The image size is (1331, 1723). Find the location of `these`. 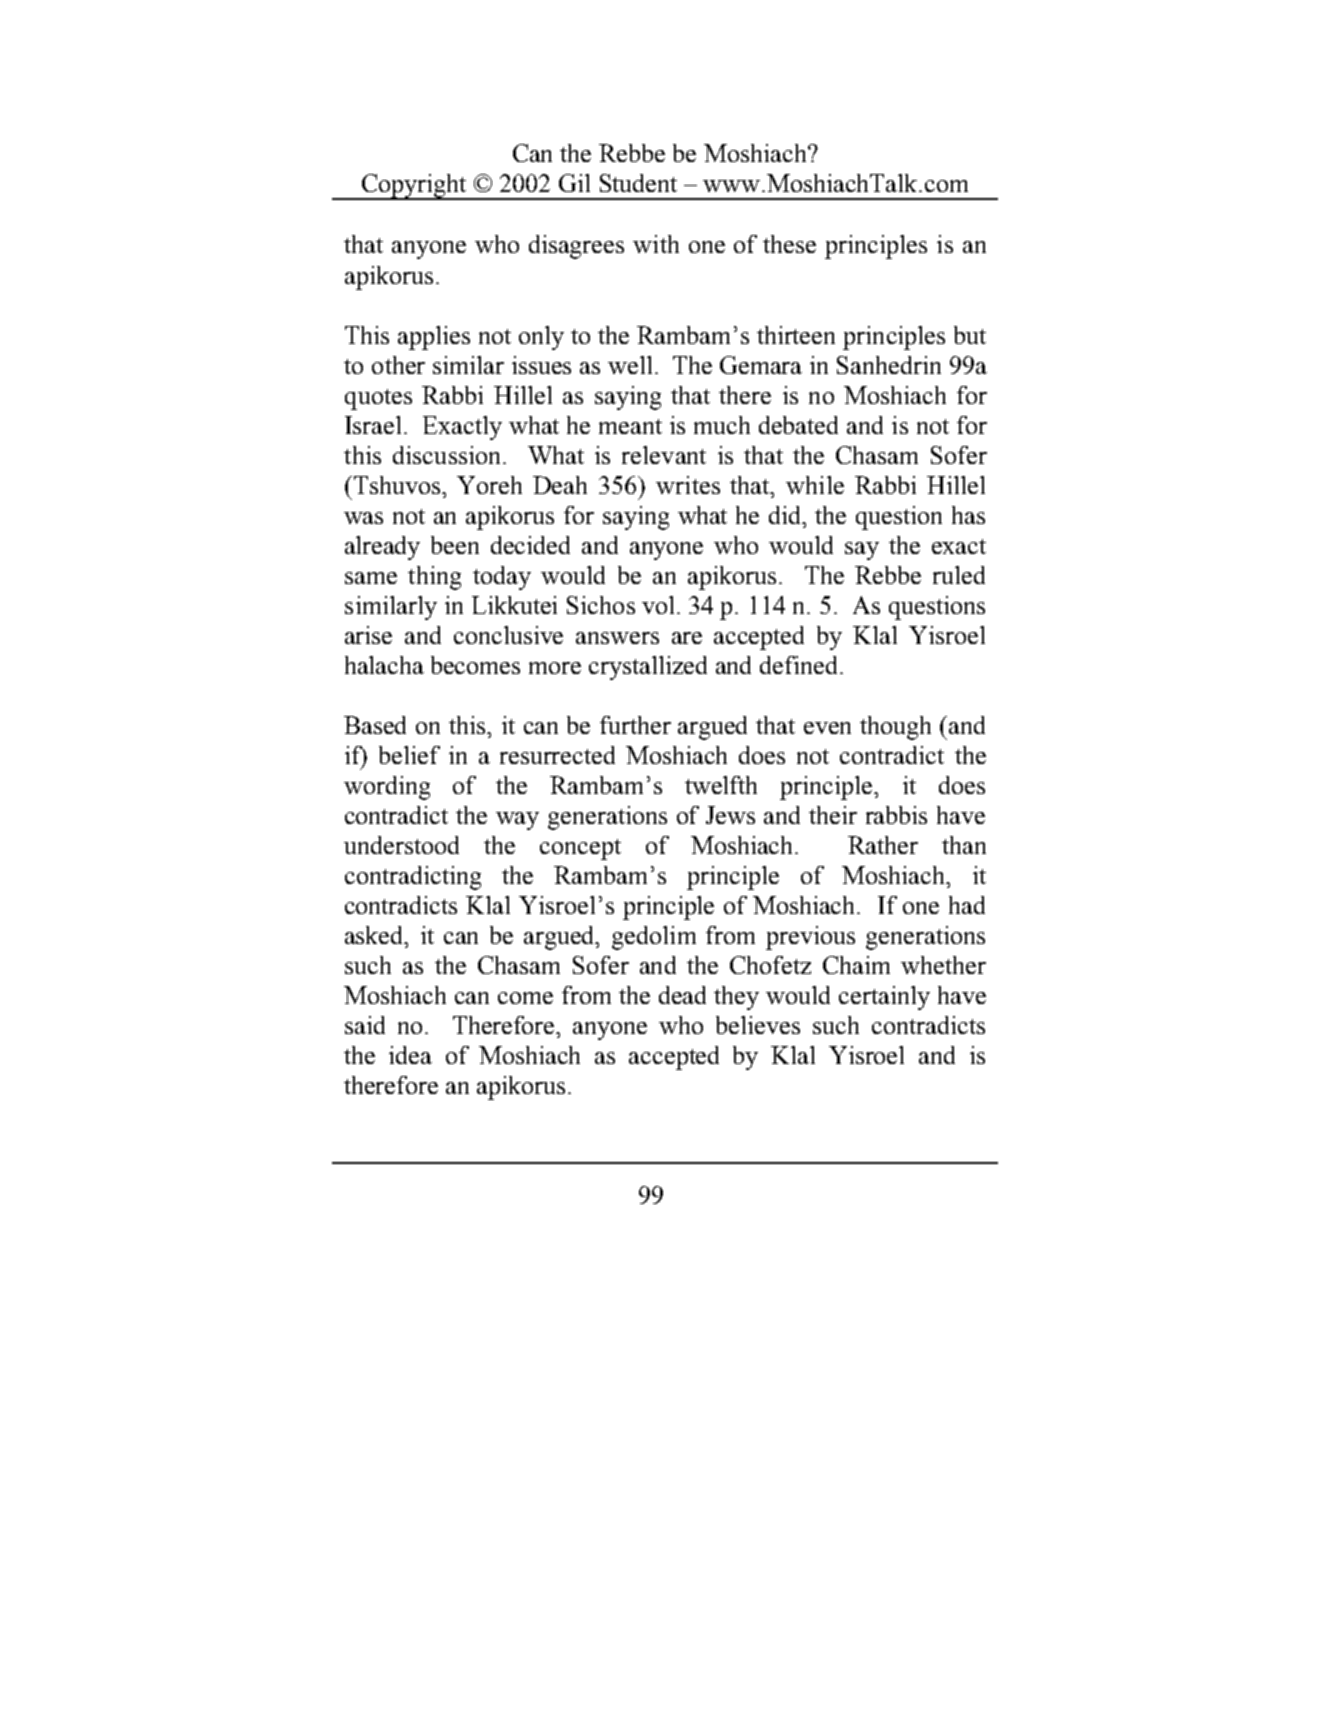

these is located at coordinates (789, 244).
